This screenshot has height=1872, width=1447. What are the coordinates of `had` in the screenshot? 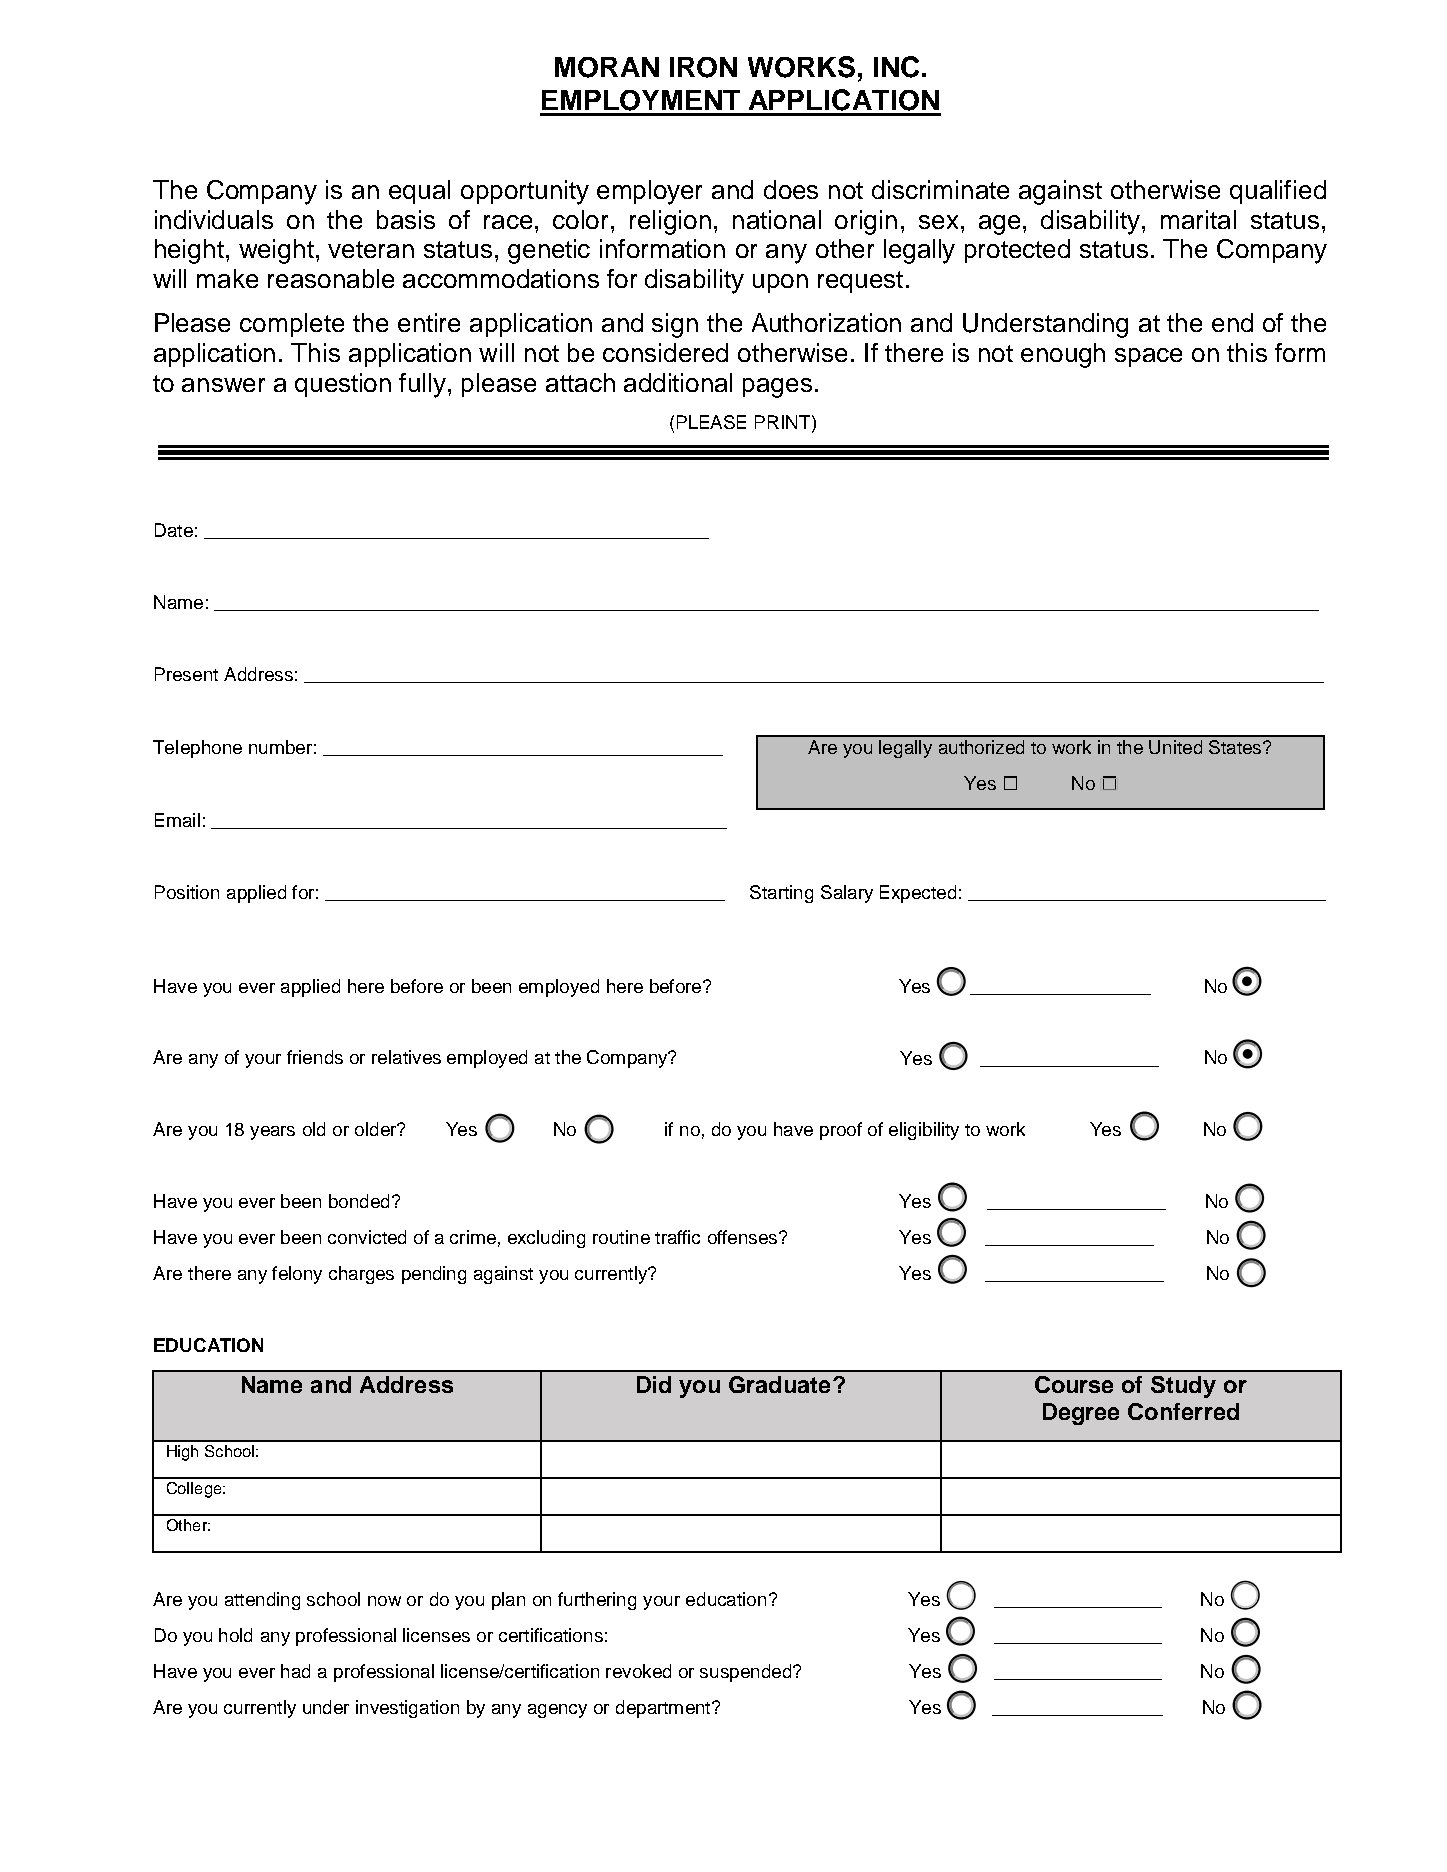 It's located at (295, 1671).
